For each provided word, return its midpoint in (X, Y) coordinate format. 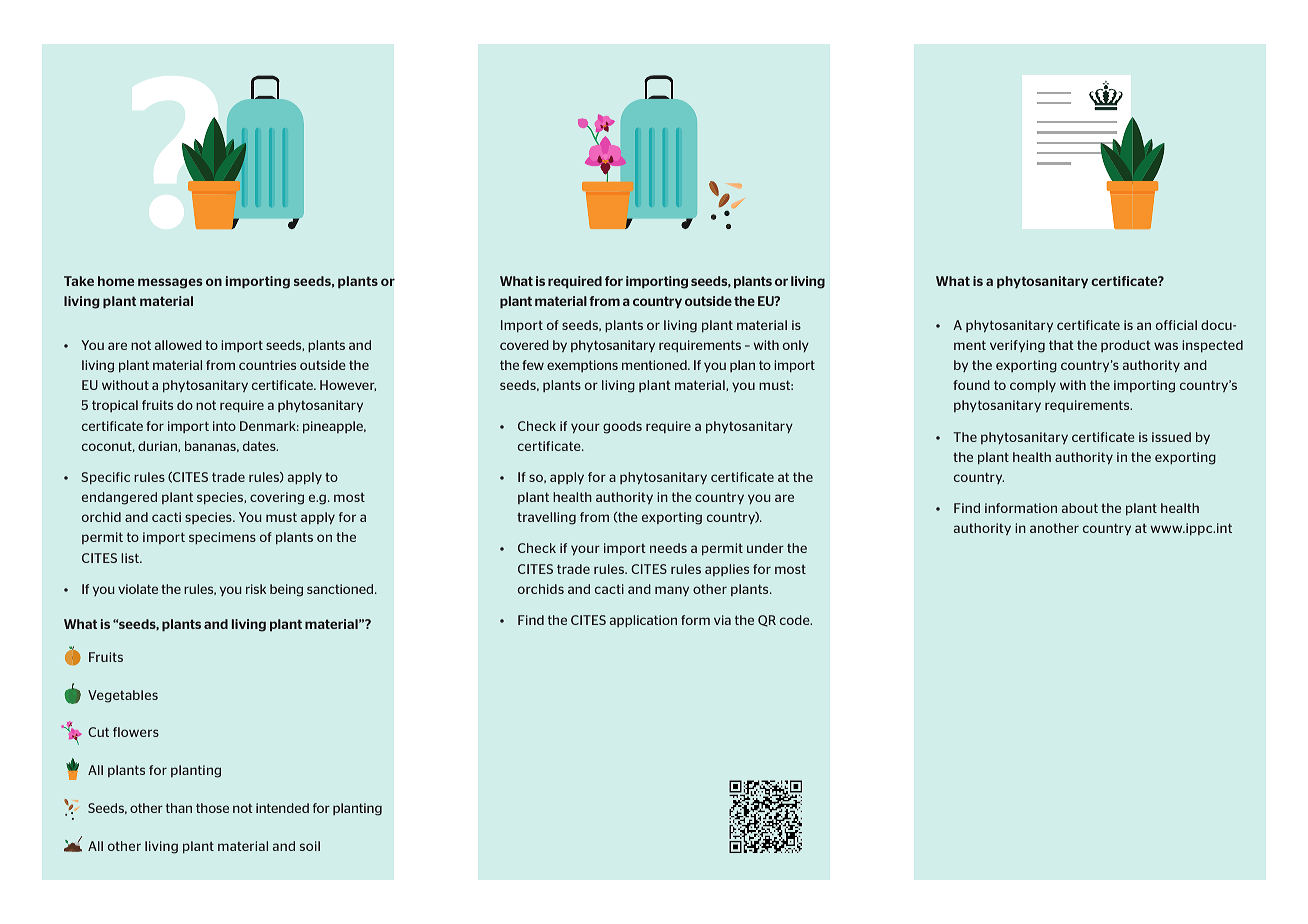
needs (668, 548)
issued (1171, 437)
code (796, 620)
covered (524, 345)
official (1176, 325)
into (224, 426)
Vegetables (123, 696)
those (212, 808)
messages (170, 283)
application (643, 621)
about (1080, 508)
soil (310, 846)
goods (622, 427)
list (131, 558)
